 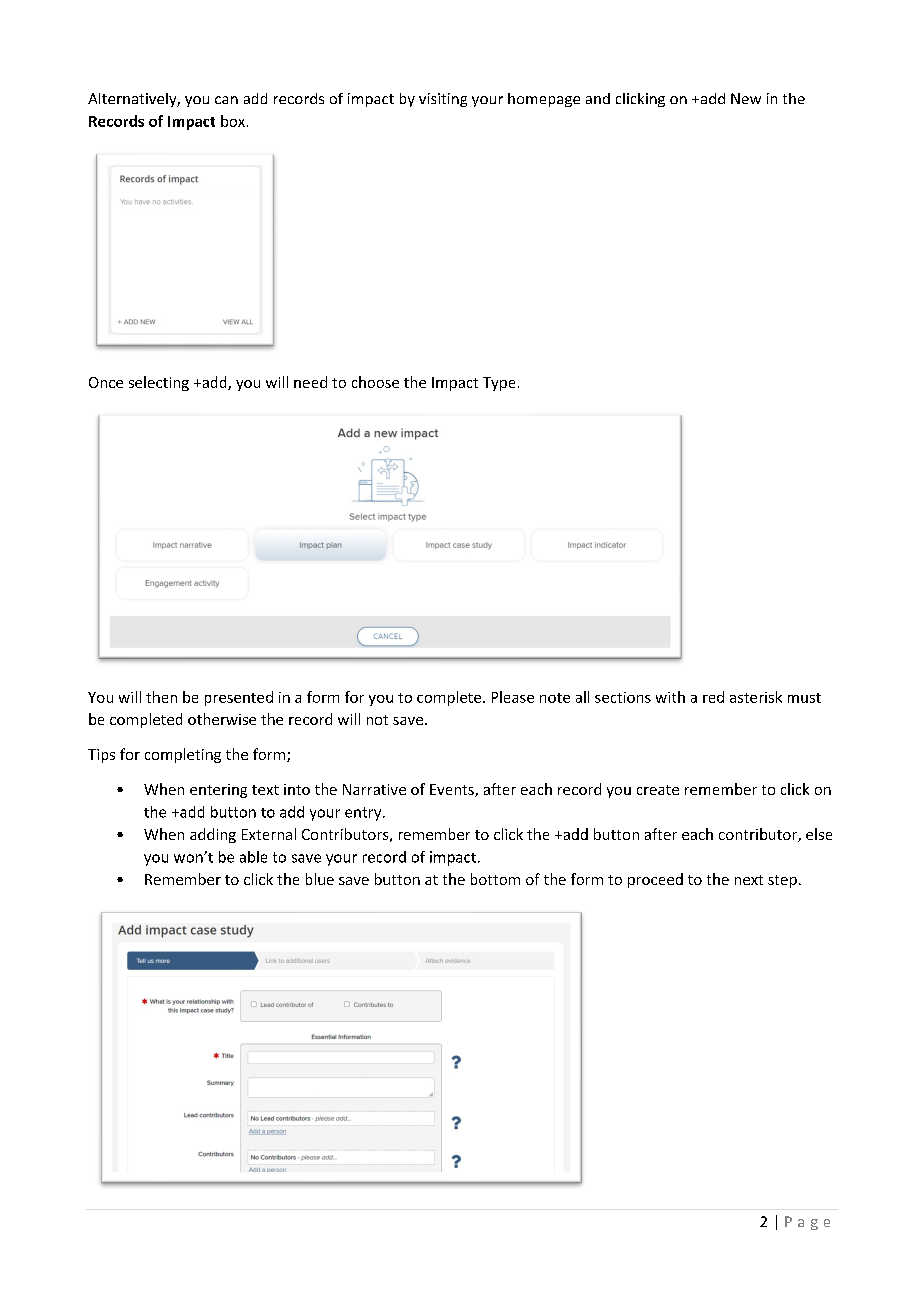 What do you see at coordinates (443, 100) in the page?
I see `visiting` at bounding box center [443, 100].
